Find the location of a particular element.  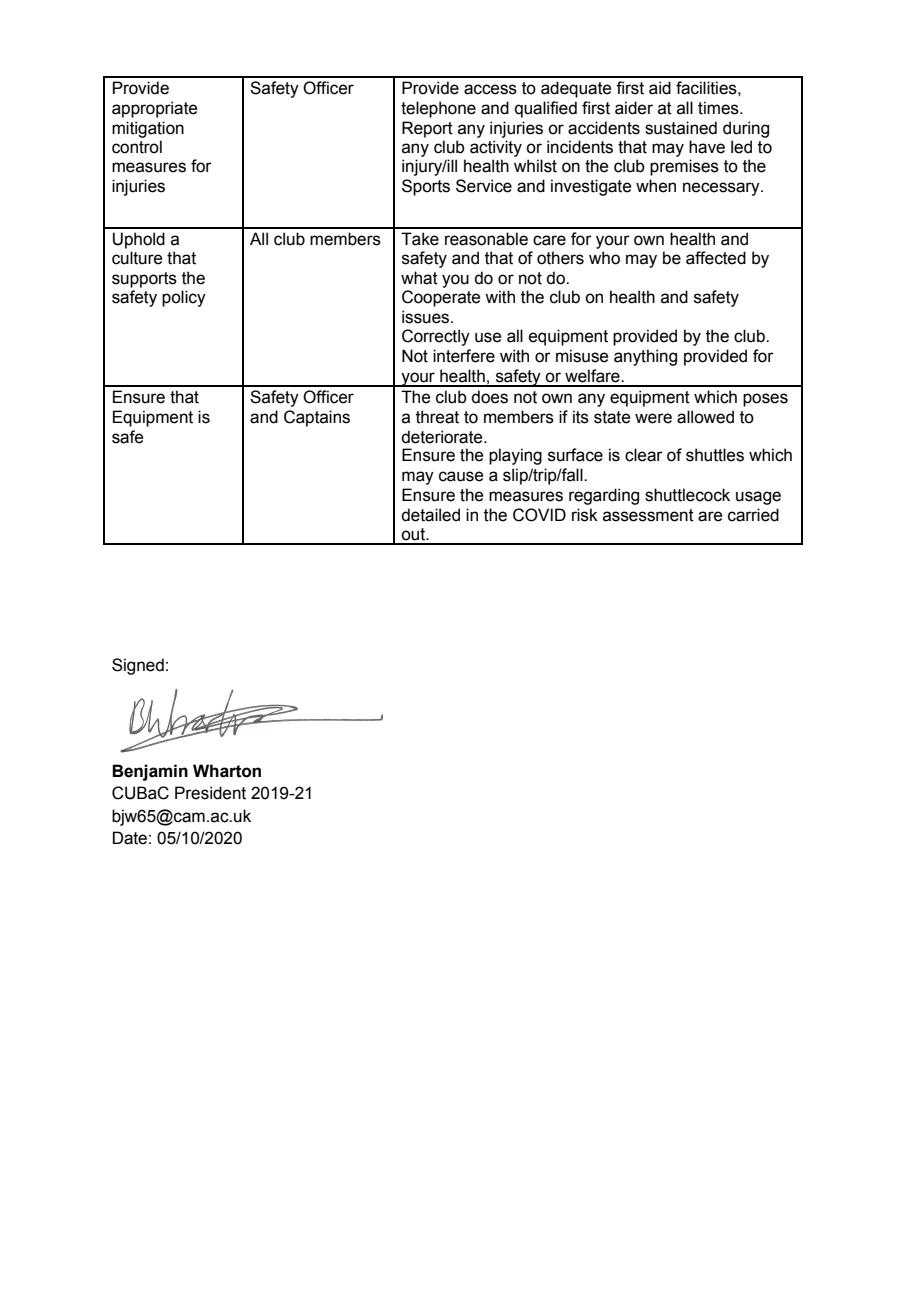

times is located at coordinates (719, 108).
